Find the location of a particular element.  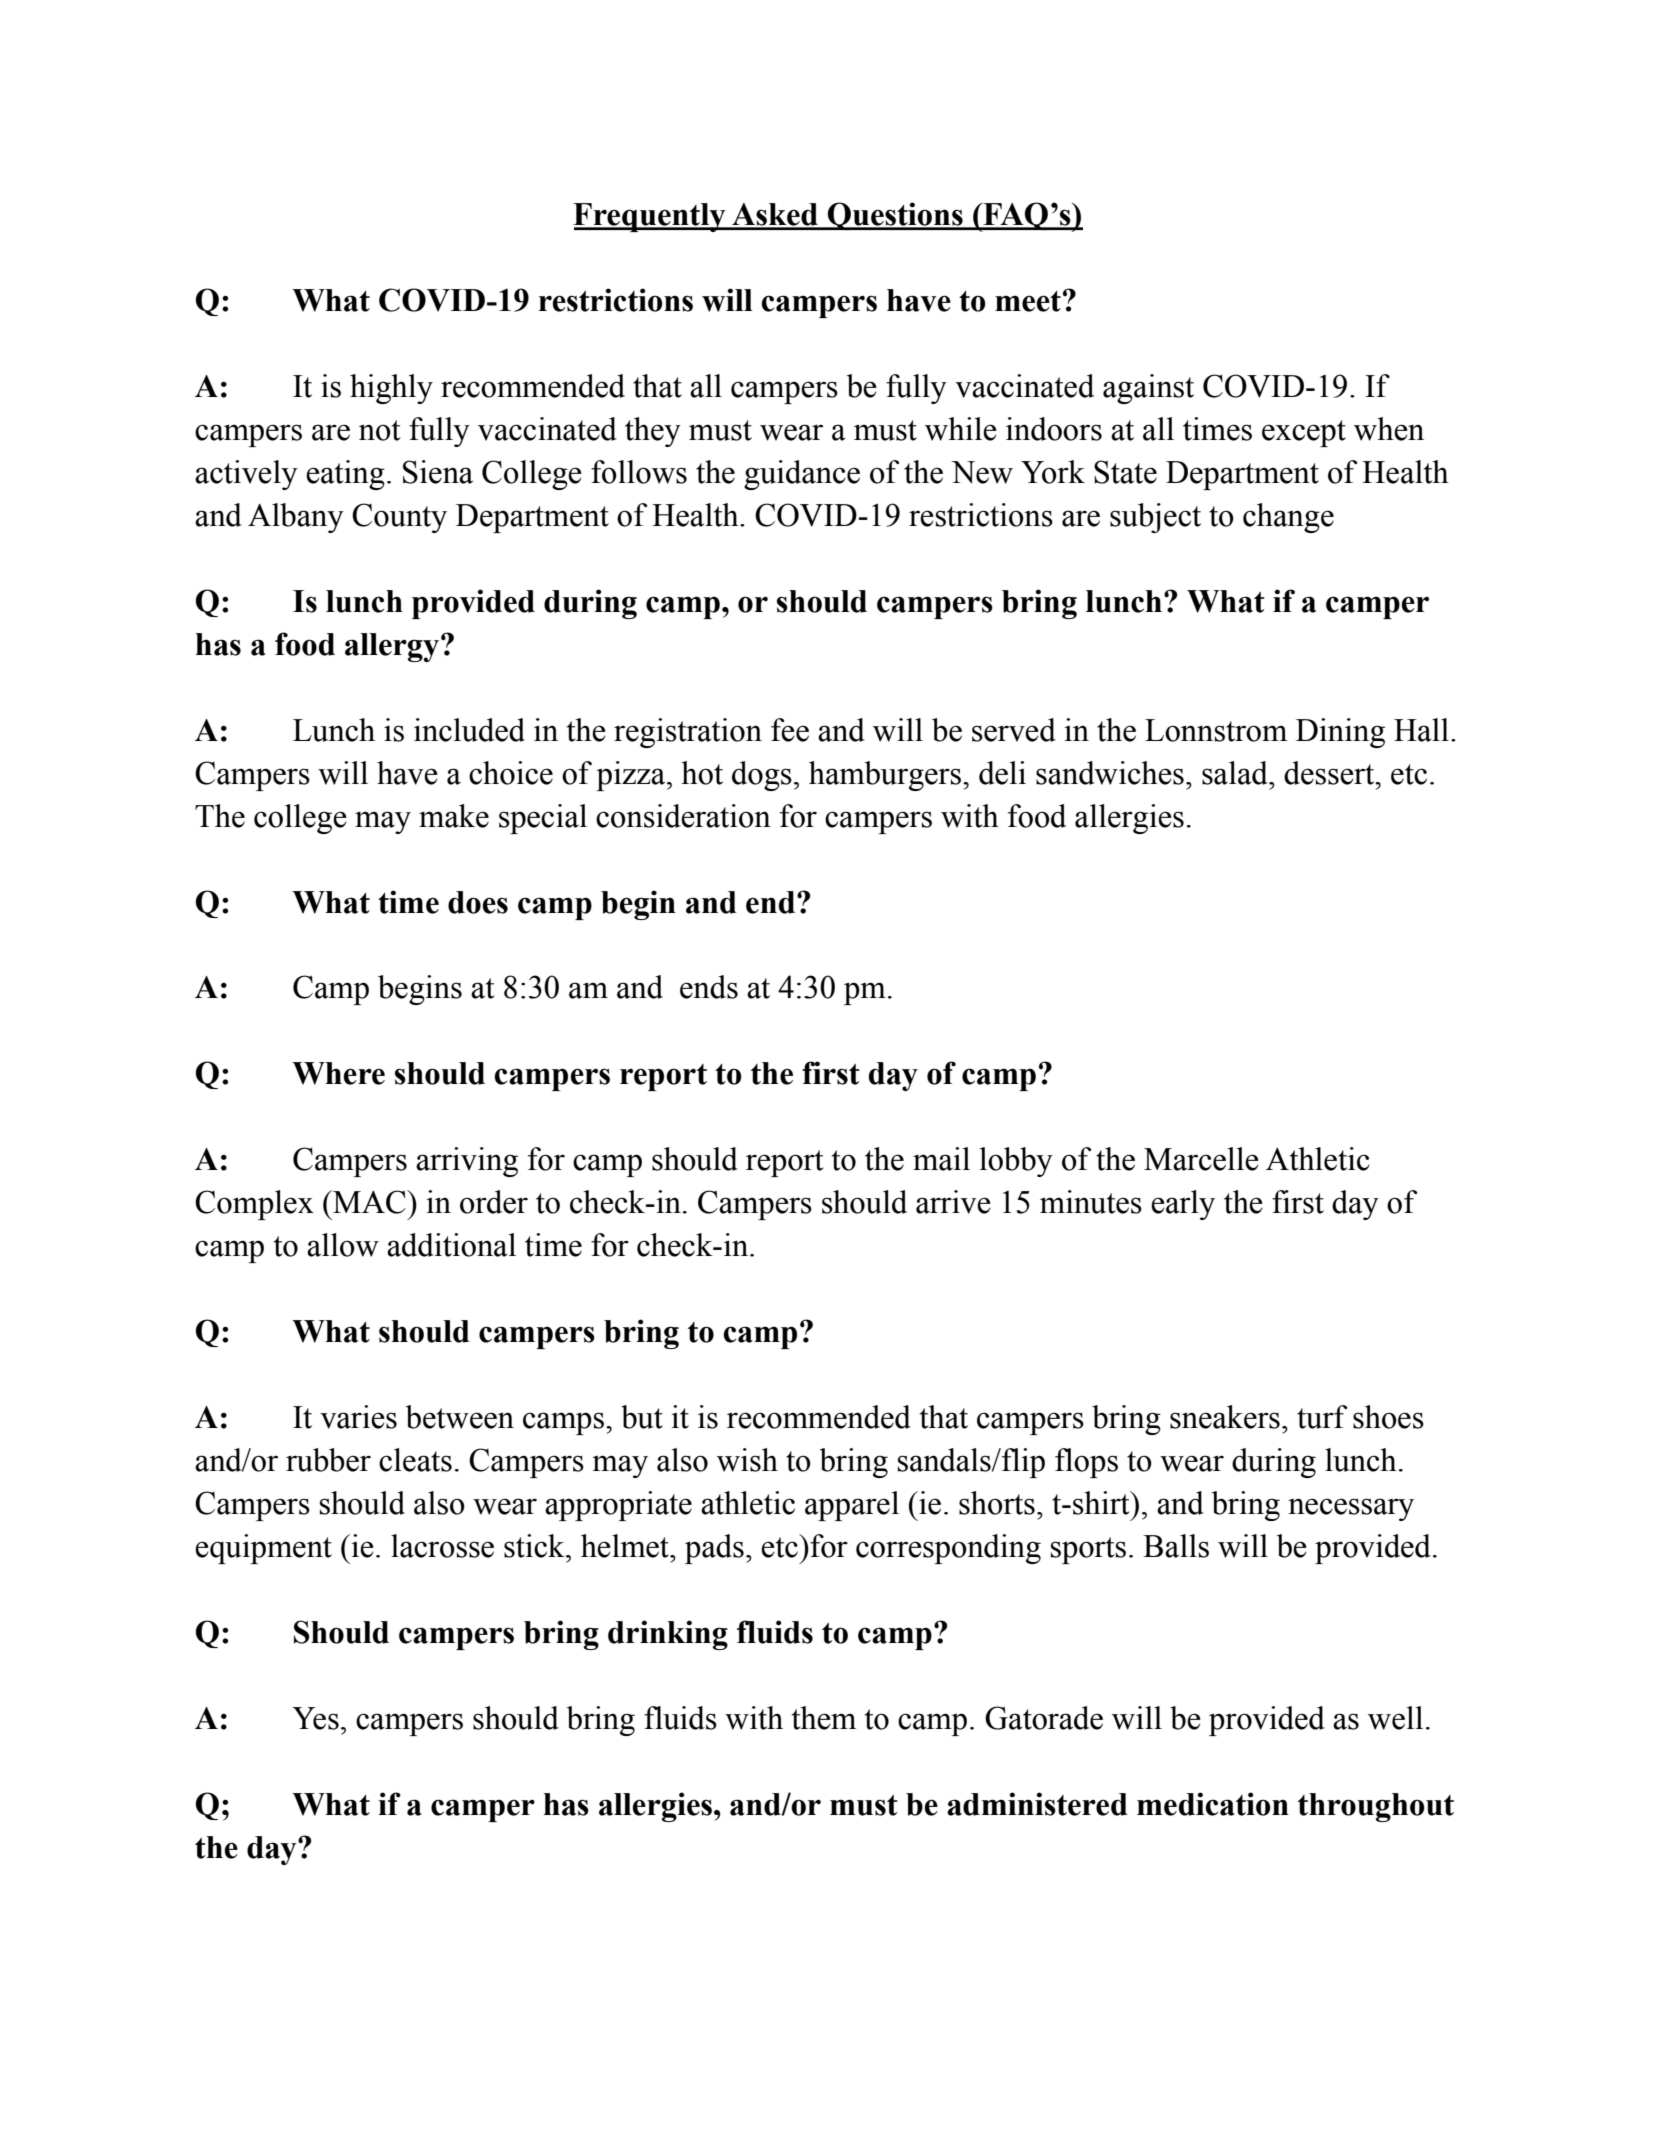

allow is located at coordinates (343, 1245).
